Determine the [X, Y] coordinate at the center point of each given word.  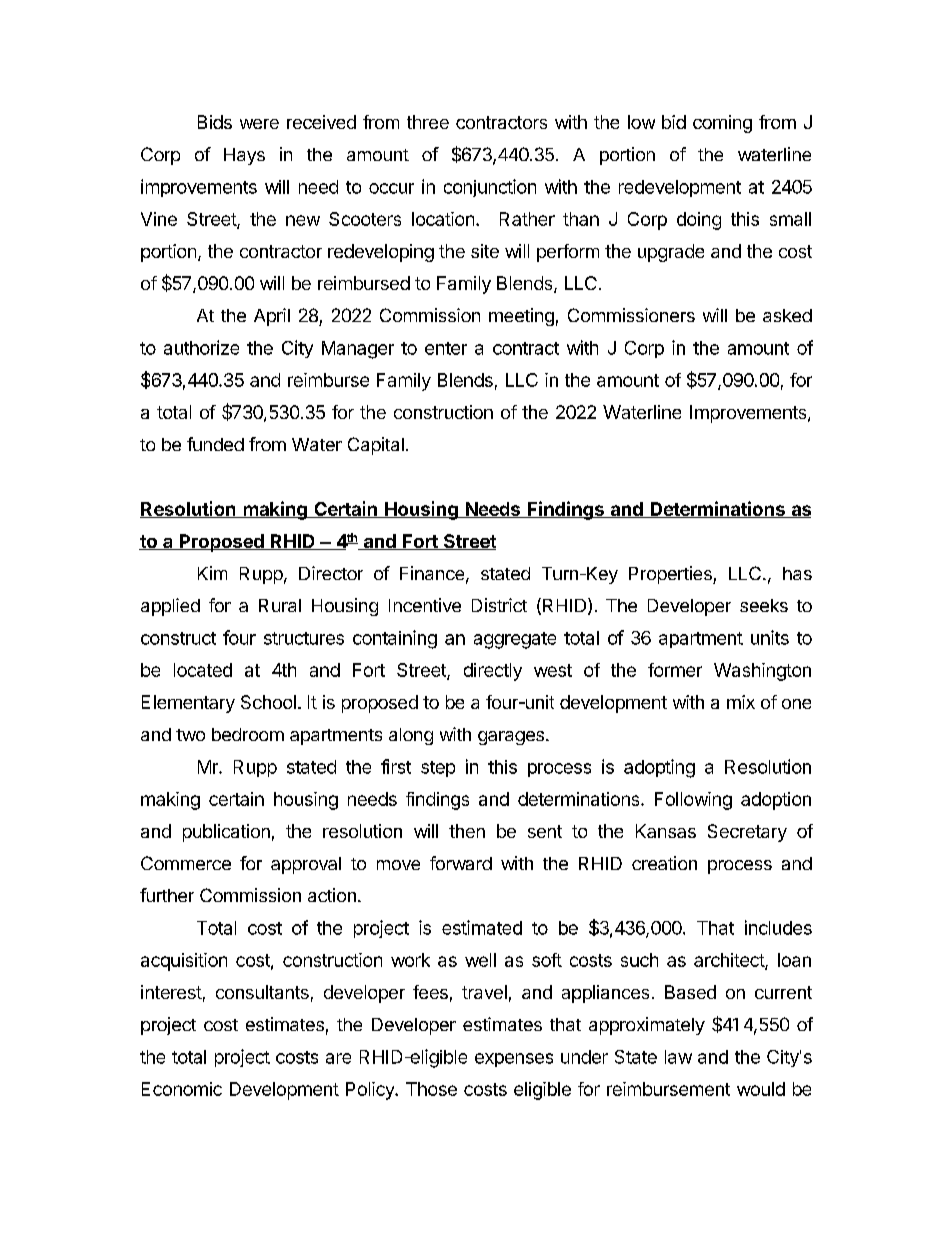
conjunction [490, 188]
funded [215, 444]
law [678, 1057]
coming [722, 124]
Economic [182, 1089]
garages [511, 738]
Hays [244, 156]
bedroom [248, 734]
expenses [514, 1060]
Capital [376, 446]
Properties [671, 575]
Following [693, 801]
